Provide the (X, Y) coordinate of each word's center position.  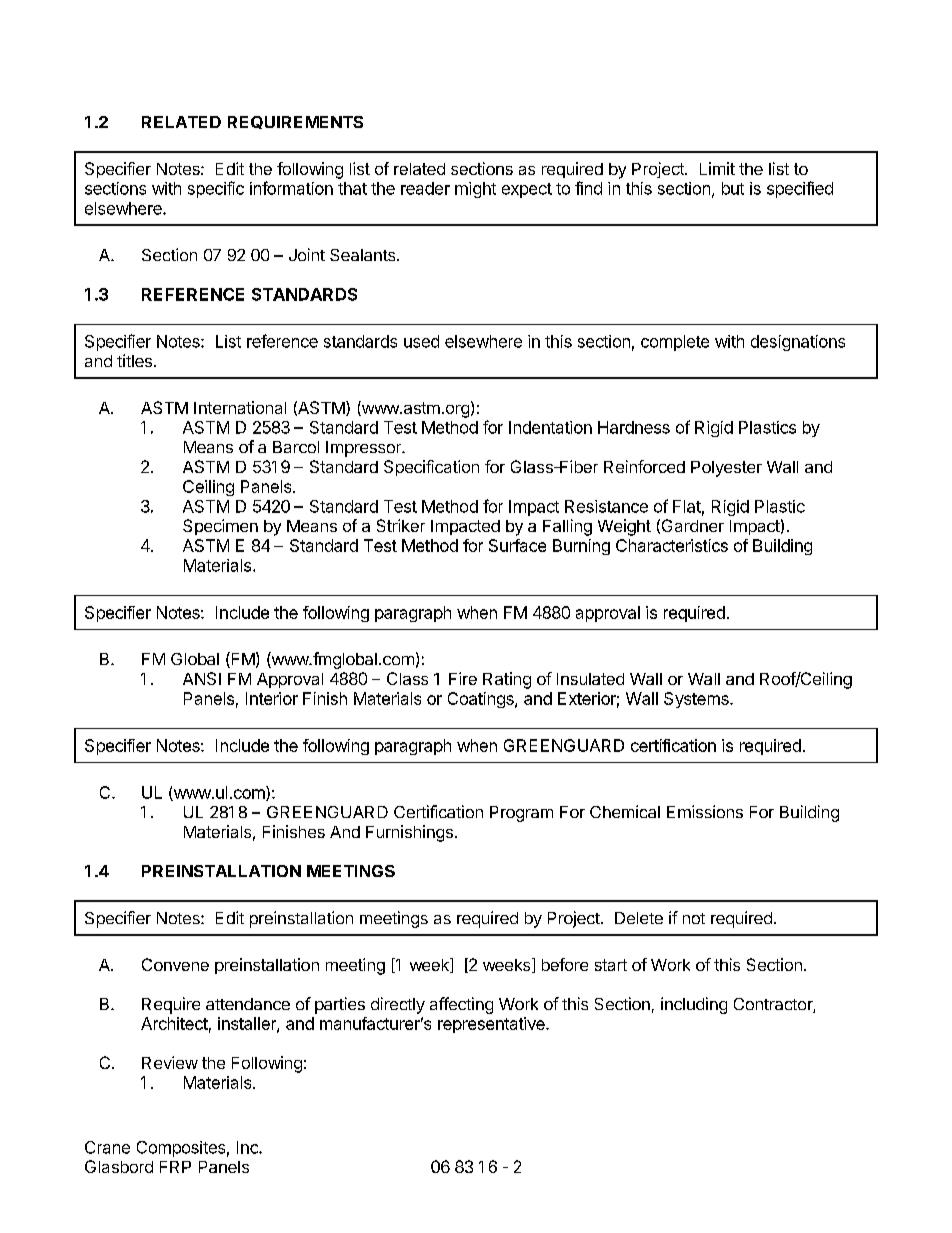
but (733, 188)
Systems (697, 700)
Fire (463, 678)
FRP (175, 1167)
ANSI (202, 678)
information (291, 188)
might (475, 190)
